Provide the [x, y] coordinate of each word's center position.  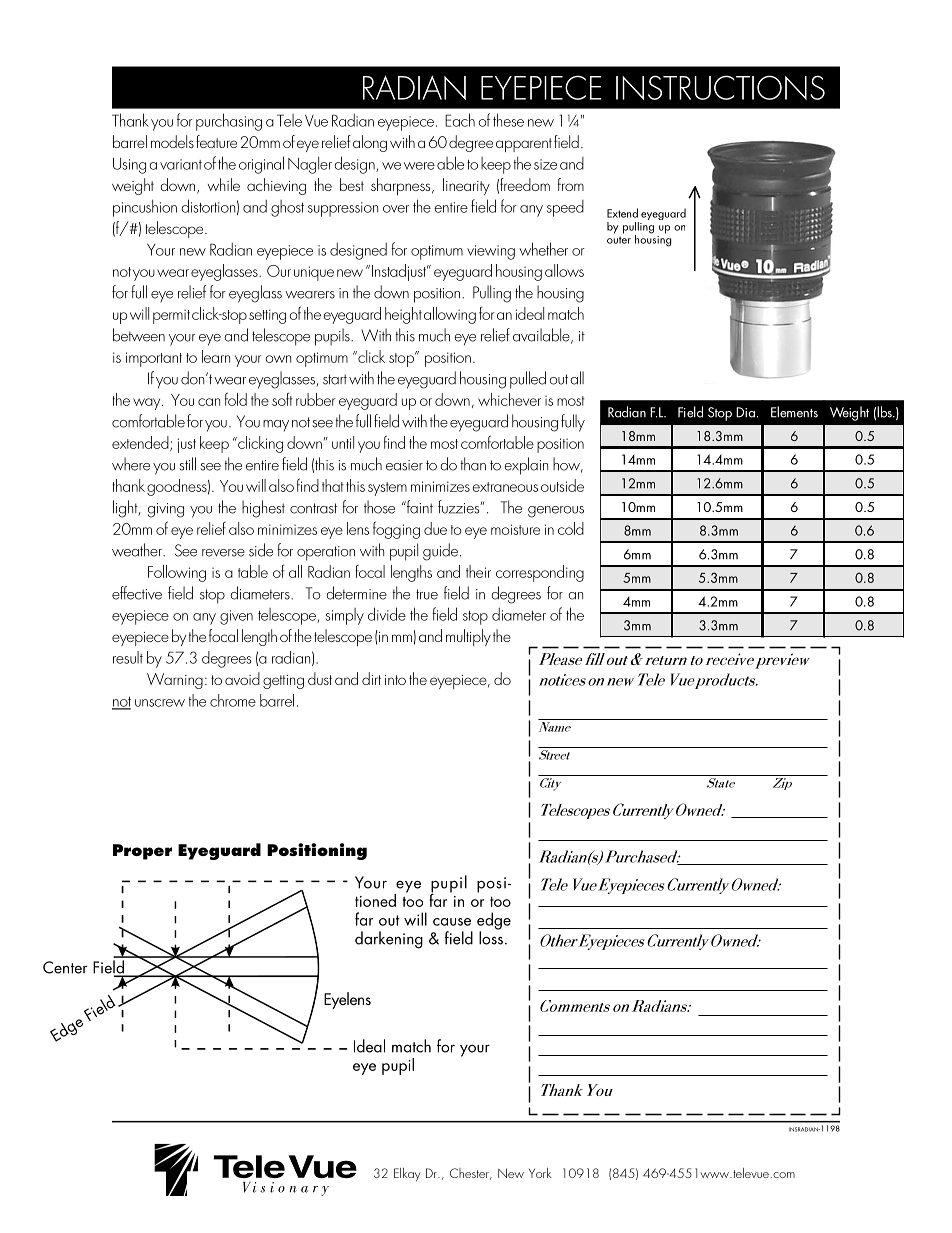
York [540, 1173]
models [172, 141]
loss [491, 937]
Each [460, 120]
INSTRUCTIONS [720, 87]
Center [65, 967]
